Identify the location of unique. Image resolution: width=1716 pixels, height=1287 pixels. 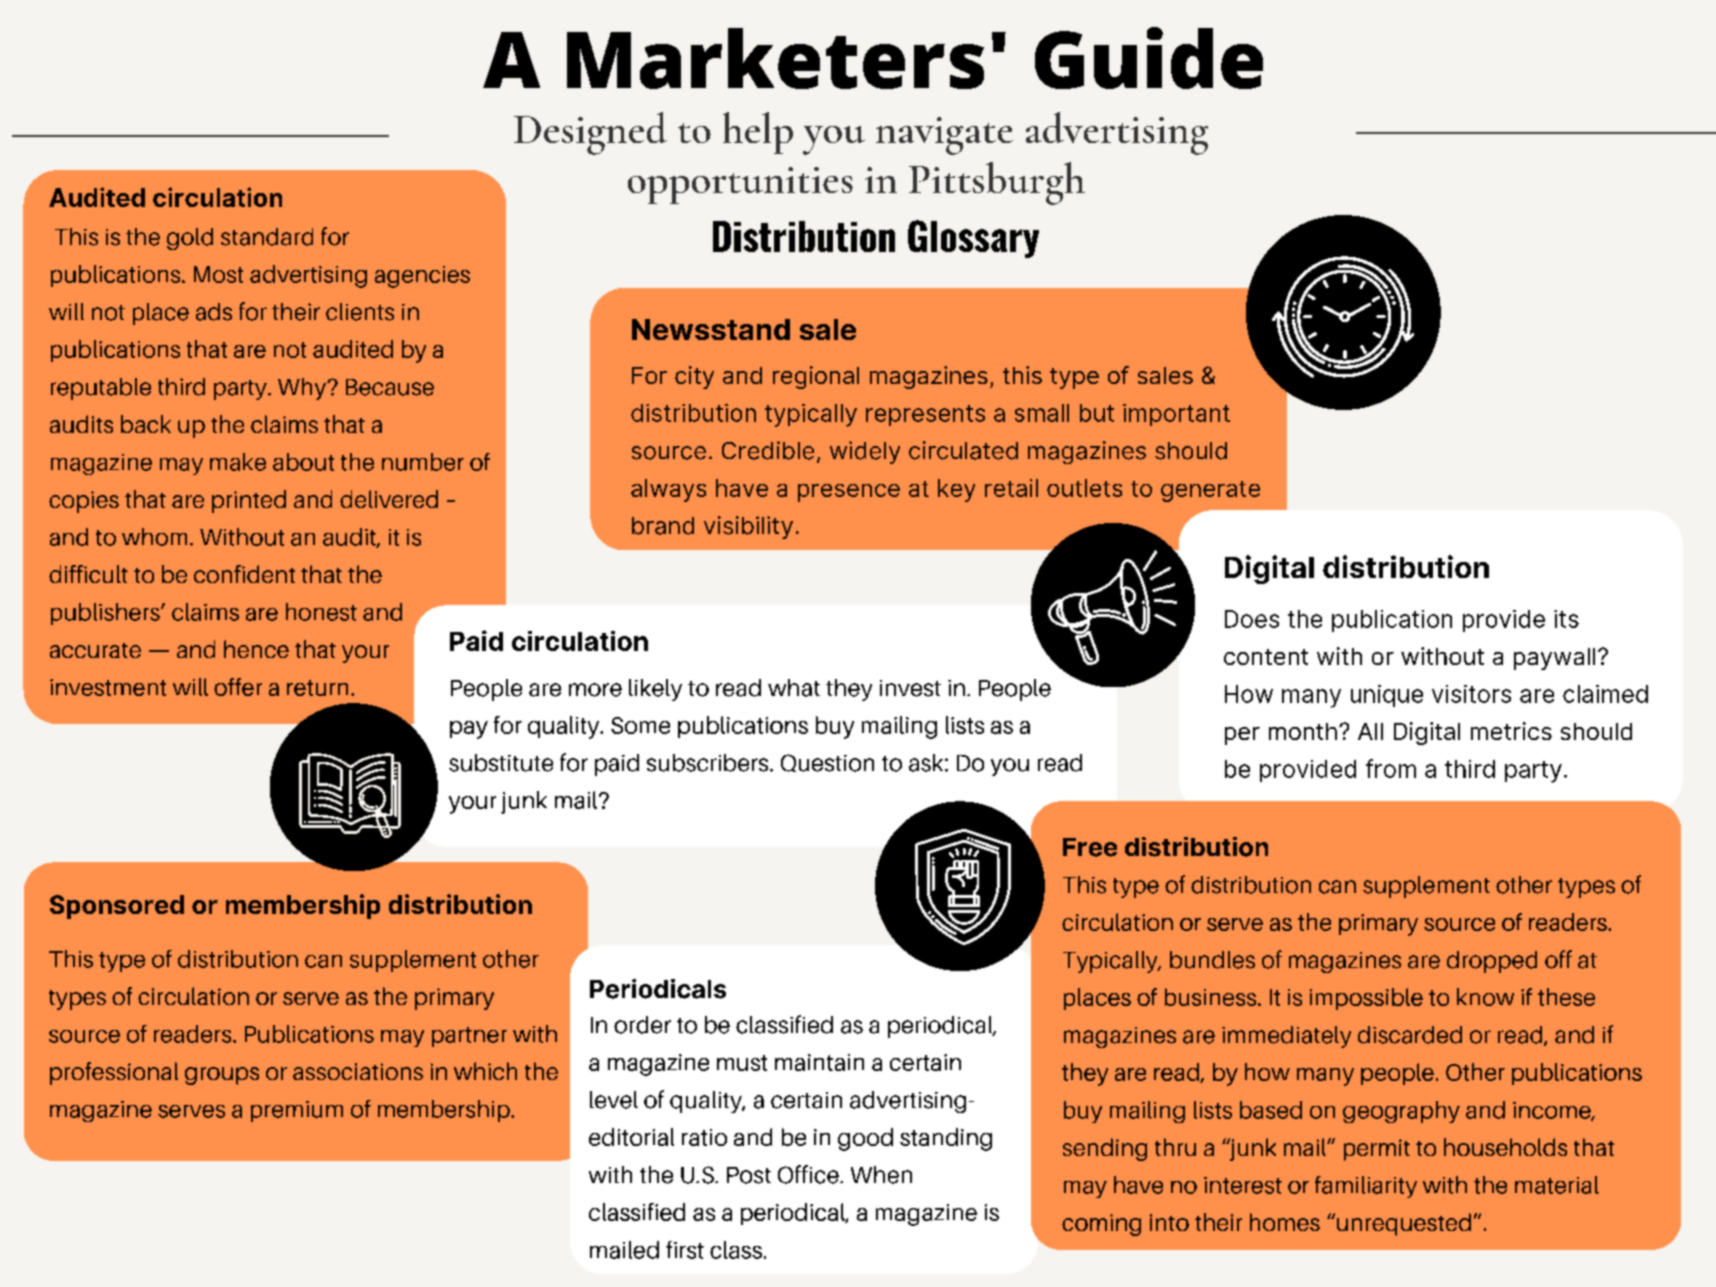
(1387, 696).
